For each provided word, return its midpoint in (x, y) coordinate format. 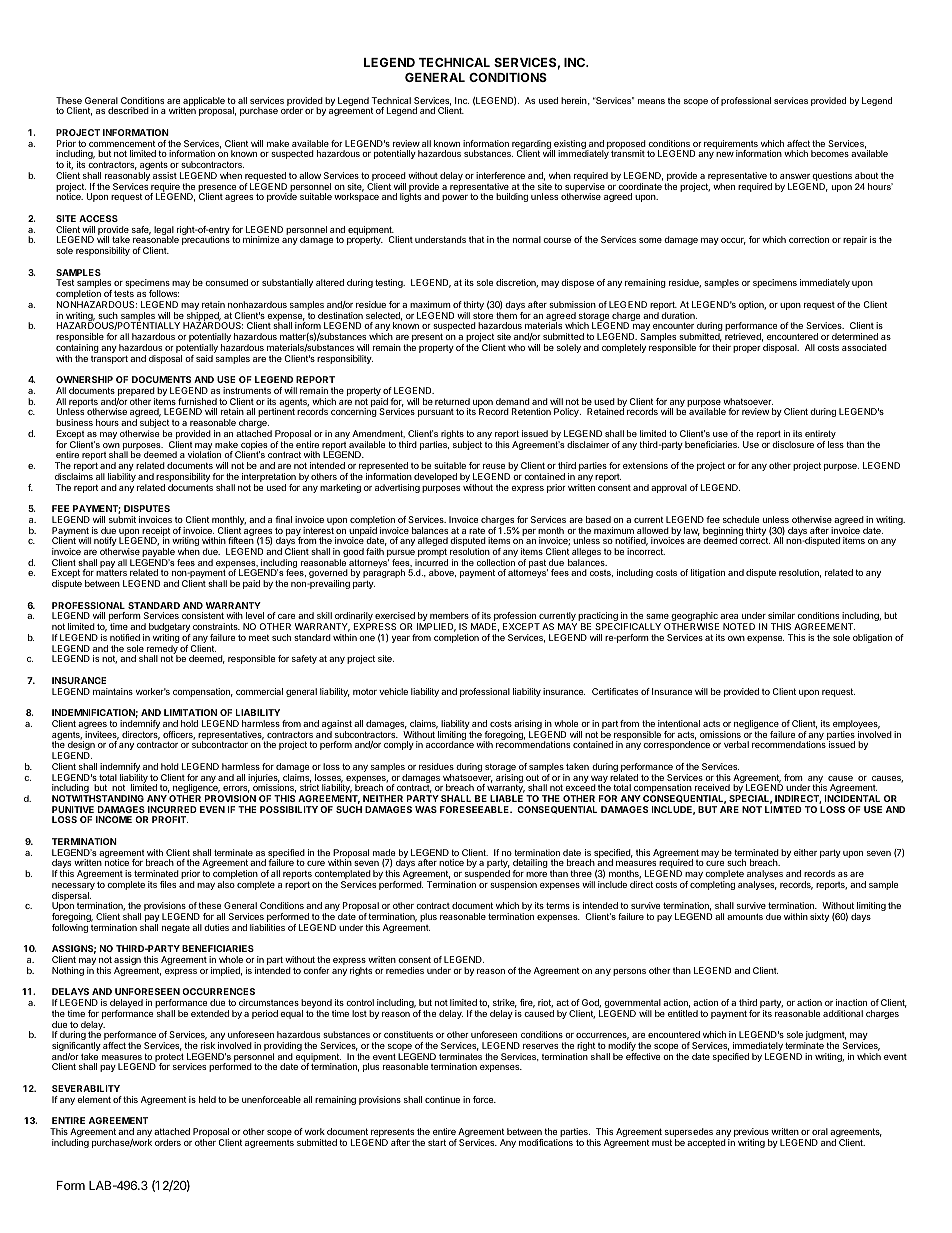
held (207, 1099)
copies (253, 446)
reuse (494, 466)
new (725, 154)
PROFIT (170, 819)
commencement (122, 143)
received (712, 787)
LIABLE (506, 798)
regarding (532, 146)
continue (442, 1099)
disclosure (793, 444)
